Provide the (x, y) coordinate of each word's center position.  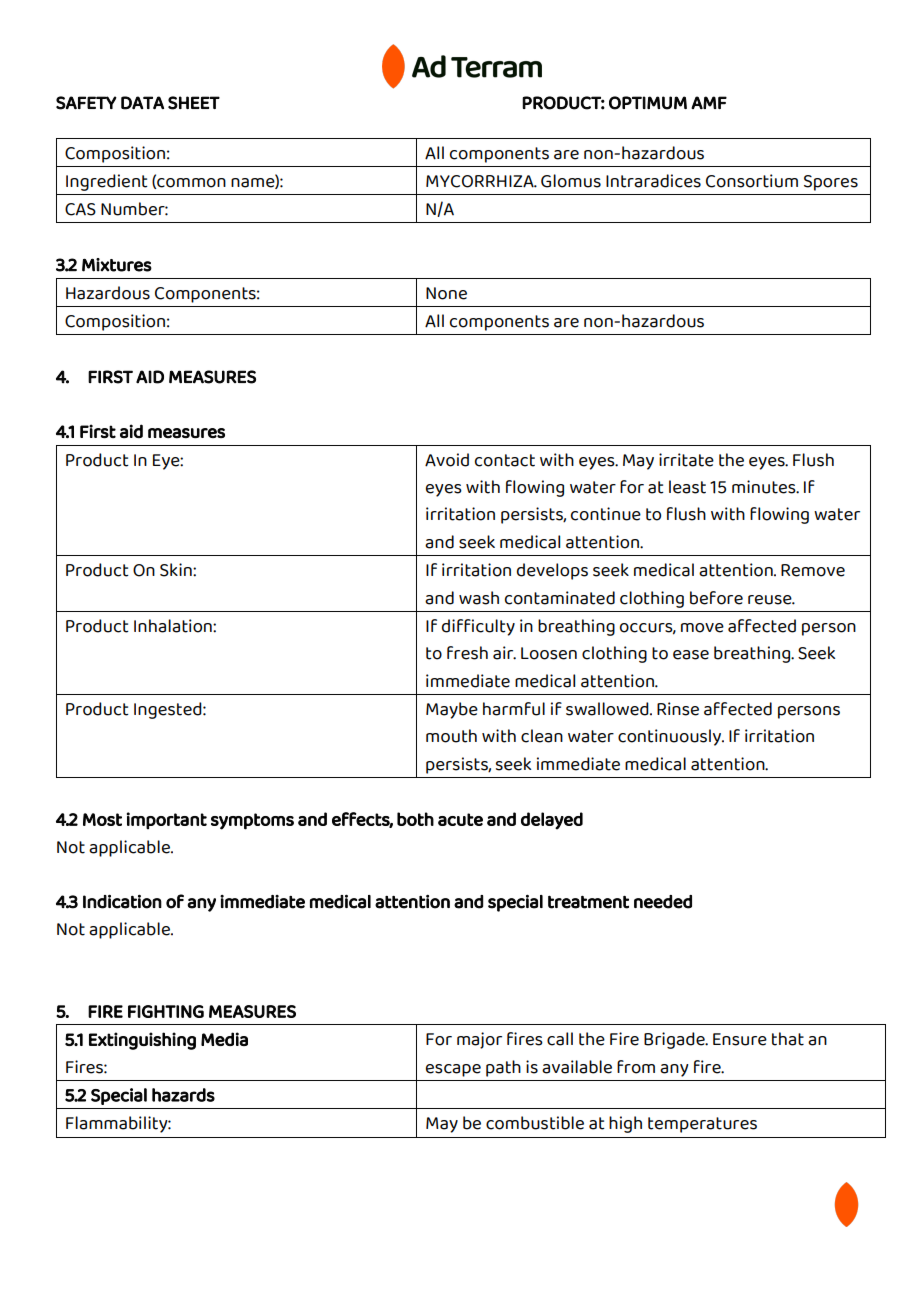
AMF (709, 102)
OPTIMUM (648, 103)
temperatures (702, 1125)
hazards (183, 1095)
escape (453, 1070)
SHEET (194, 103)
